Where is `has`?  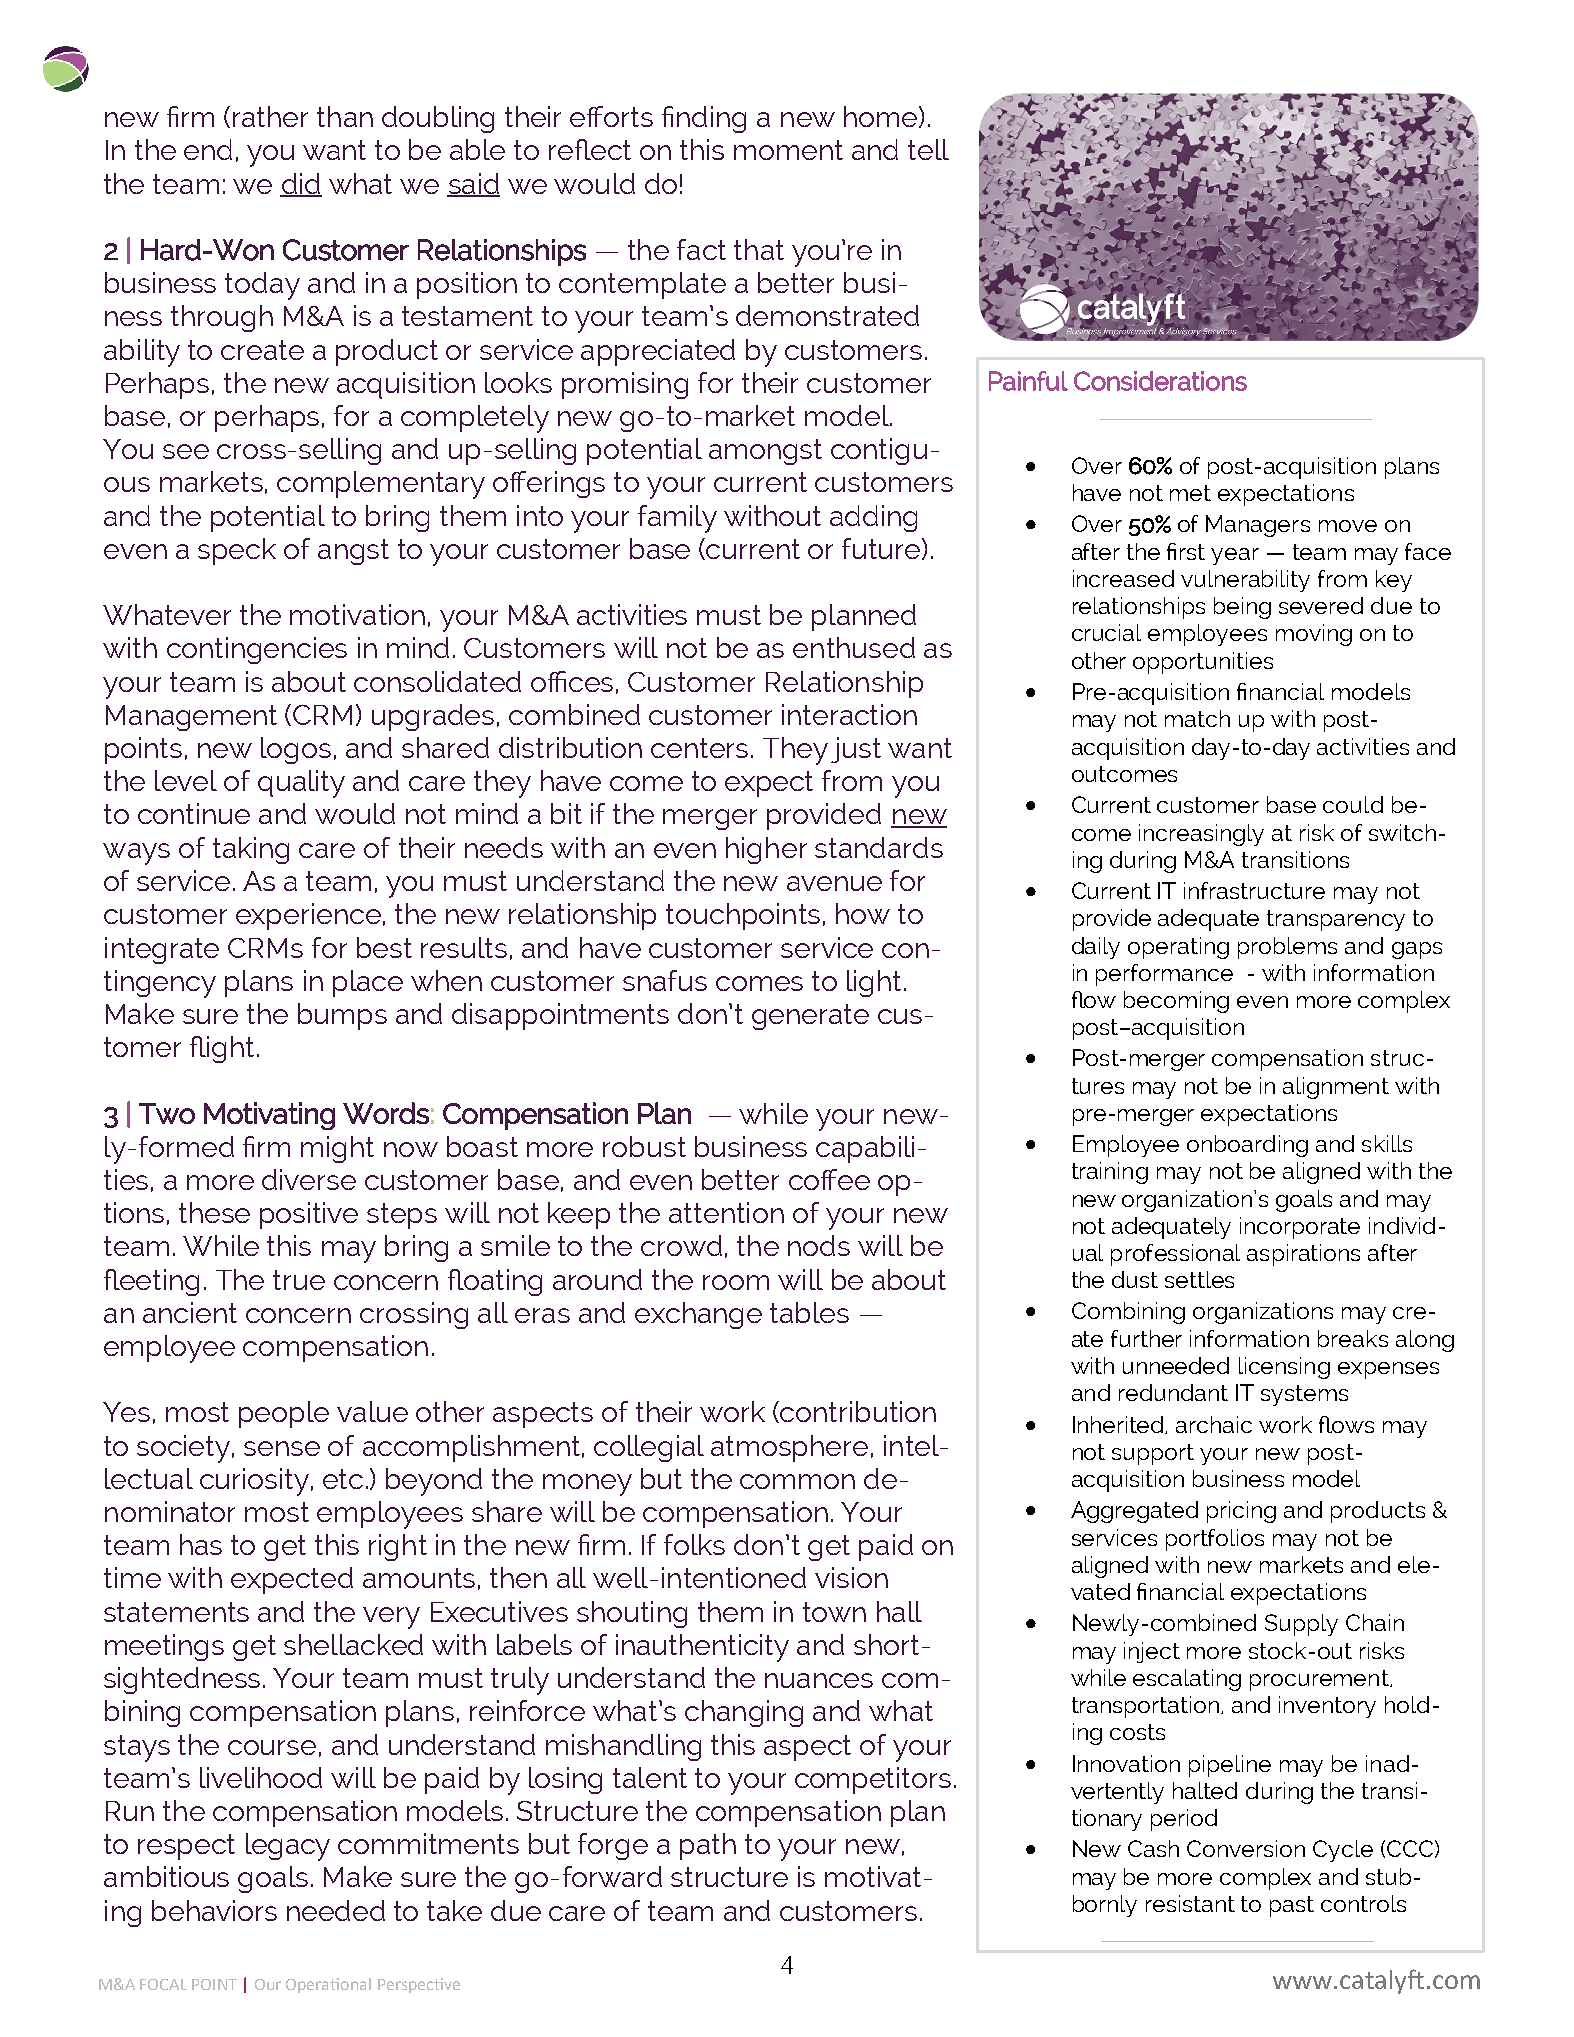 has is located at coordinates (201, 1544).
